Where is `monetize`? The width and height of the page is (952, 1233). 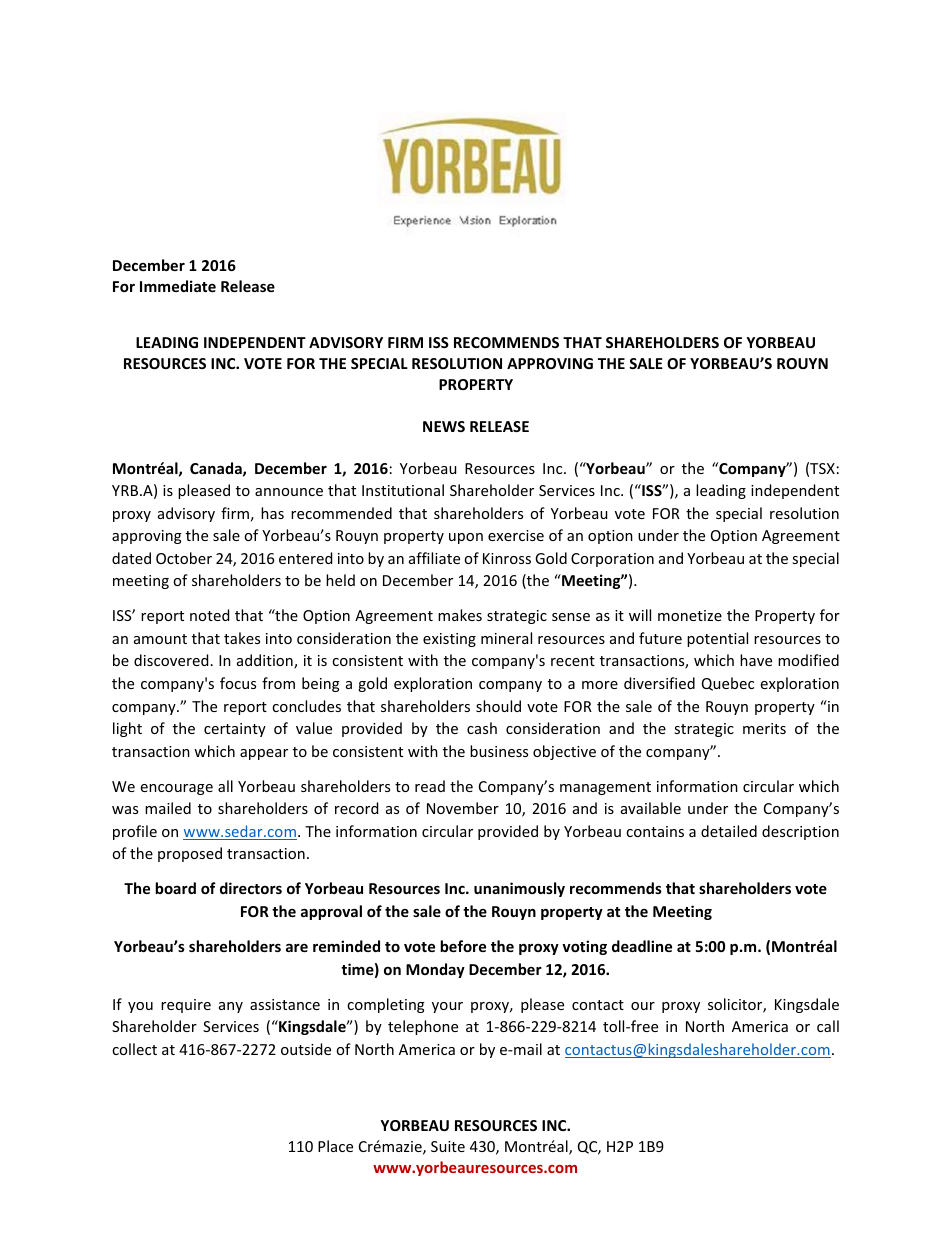
monetize is located at coordinates (690, 615).
